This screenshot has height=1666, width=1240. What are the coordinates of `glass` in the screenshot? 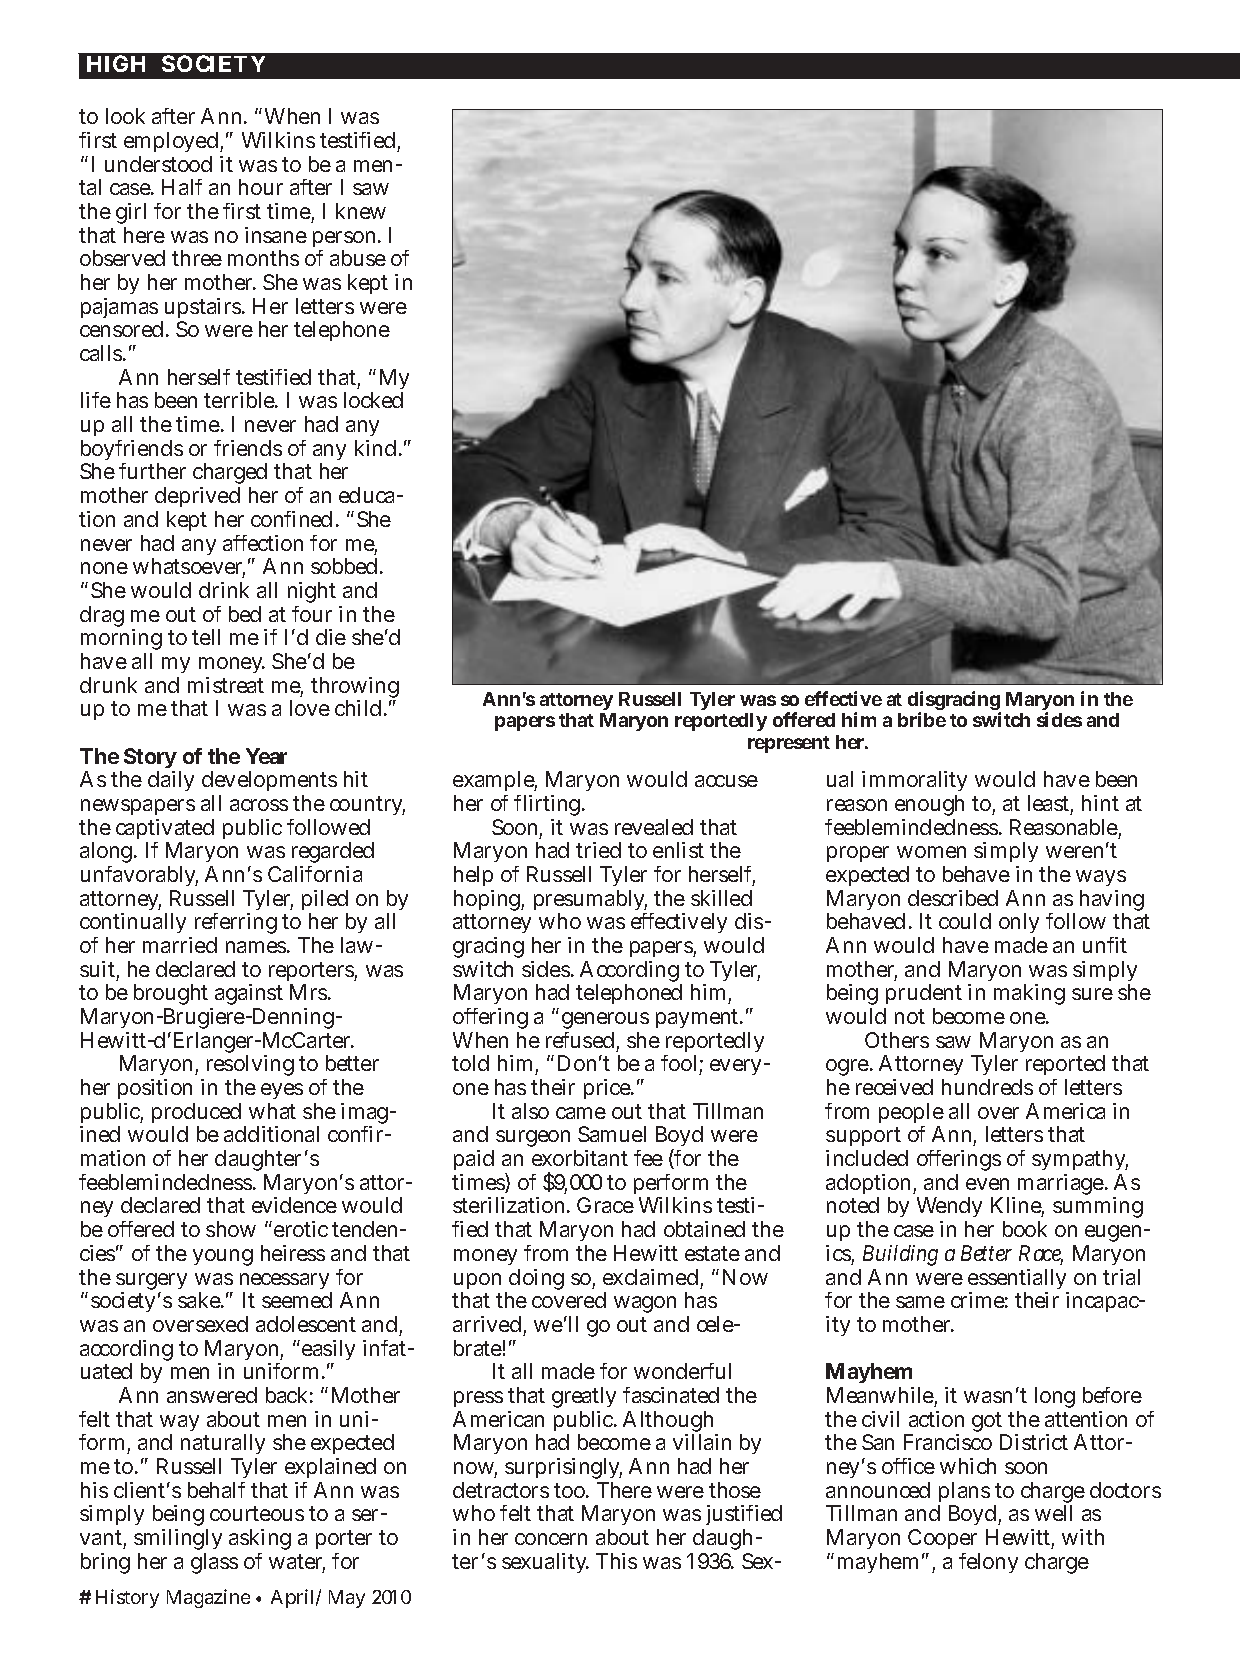 It's located at (214, 1563).
